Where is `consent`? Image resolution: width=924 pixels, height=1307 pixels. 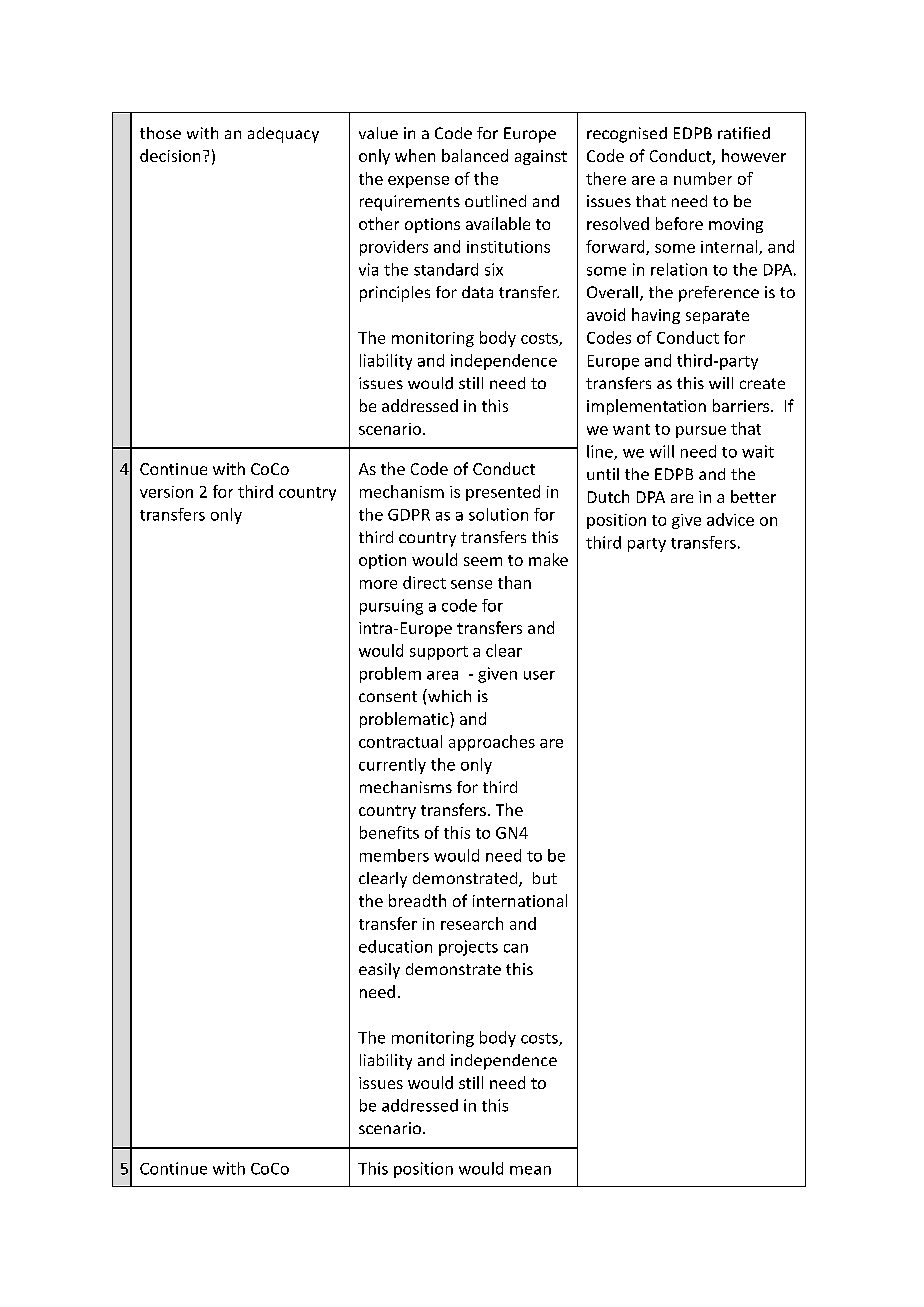 consent is located at coordinates (388, 696).
